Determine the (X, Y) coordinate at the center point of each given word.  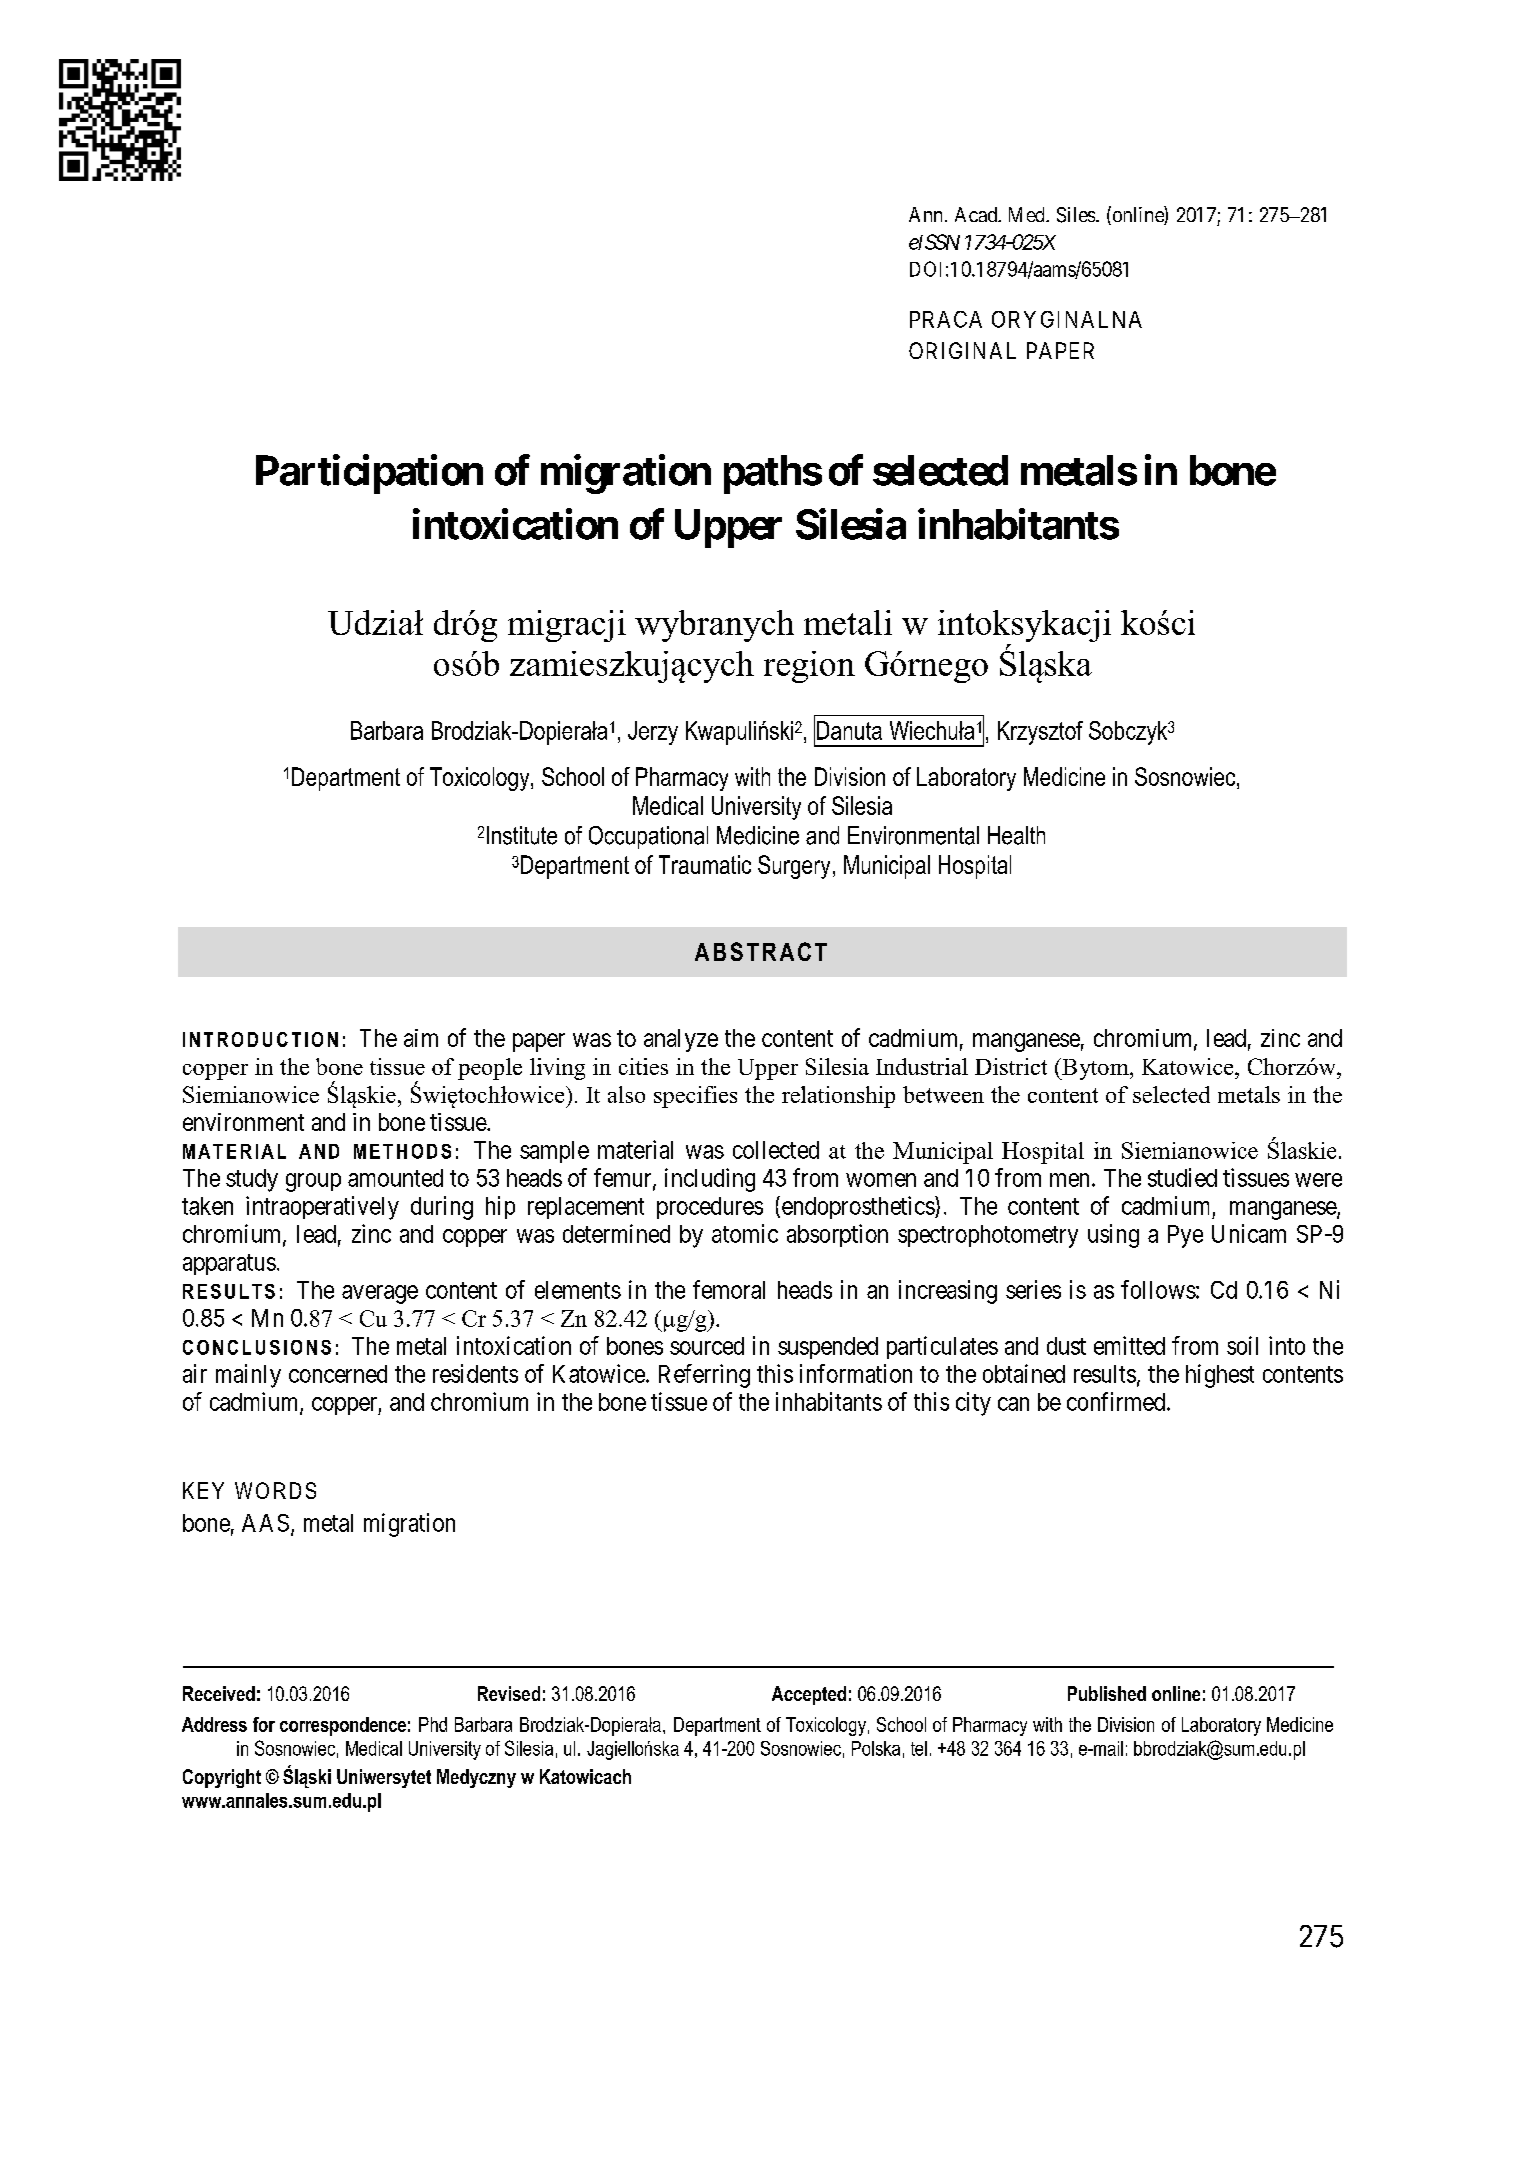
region (809, 667)
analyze (681, 1040)
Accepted (809, 1695)
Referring (704, 1376)
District (1011, 1066)
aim (421, 1038)
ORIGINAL (962, 350)
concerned (338, 1374)
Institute (522, 835)
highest (1220, 1376)
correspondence (343, 1726)
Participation (369, 474)
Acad (977, 214)
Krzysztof (1040, 733)
